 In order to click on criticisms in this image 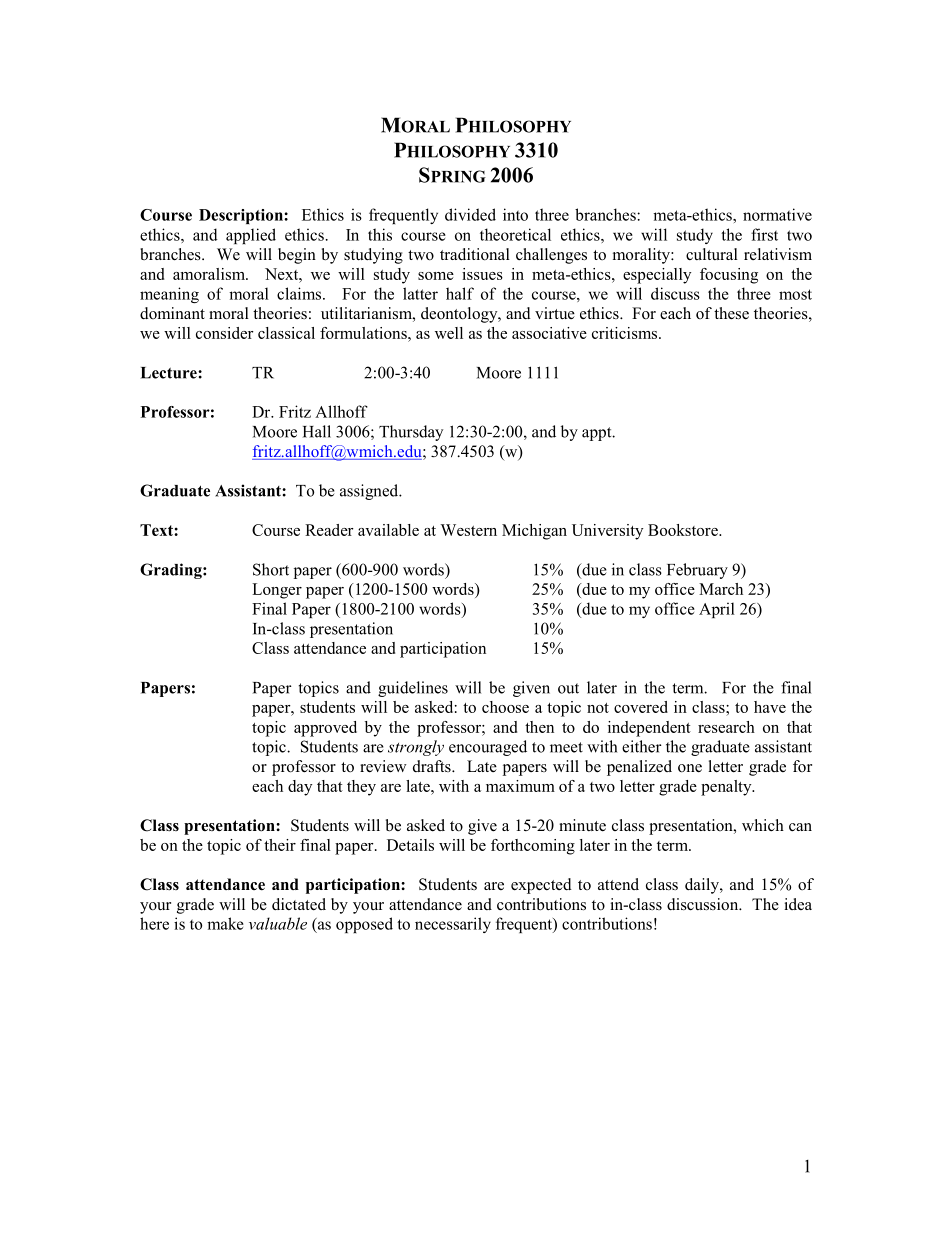, I will do `click(624, 333)`.
